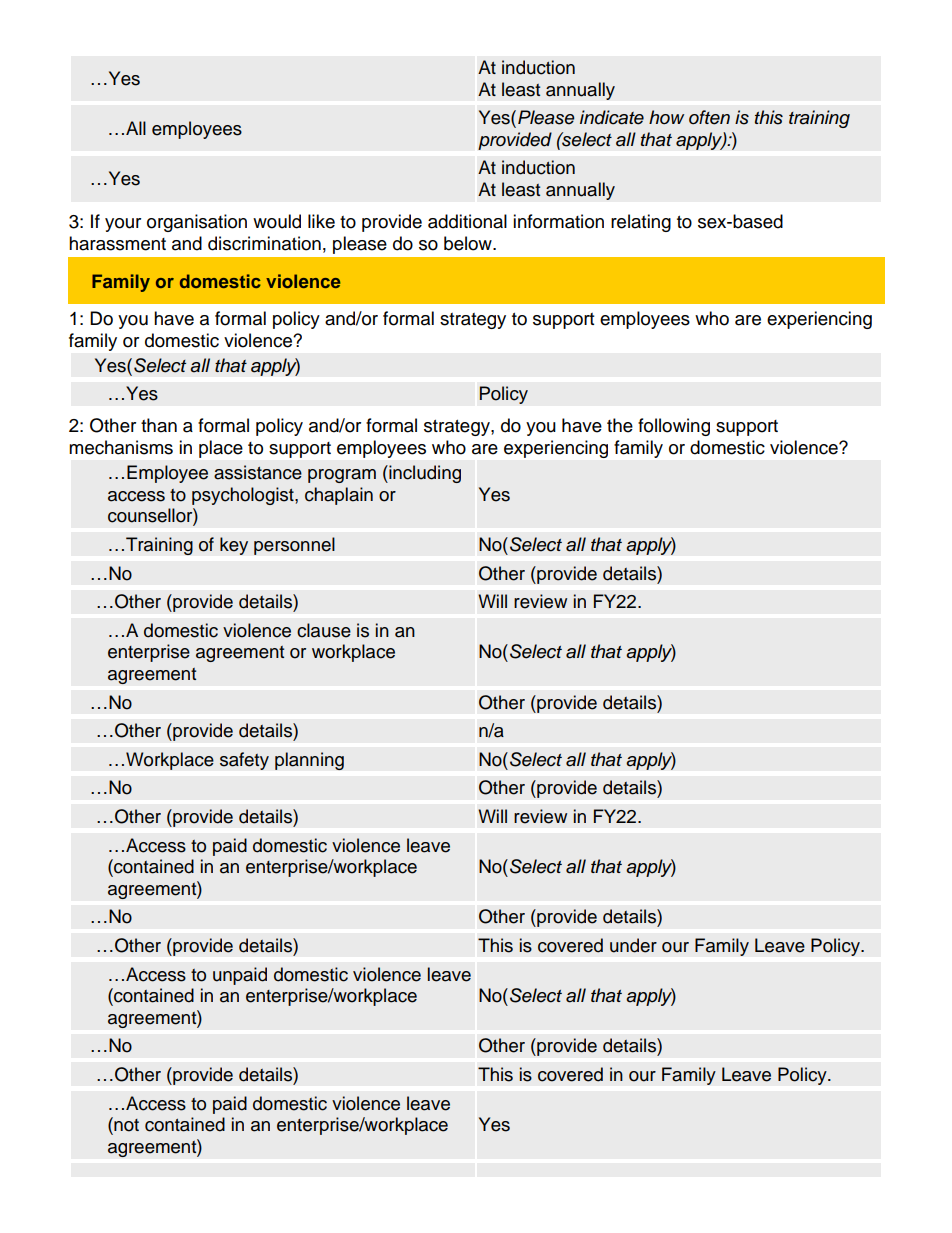 The image size is (952, 1233). What do you see at coordinates (633, 945) in the screenshot?
I see `under` at bounding box center [633, 945].
